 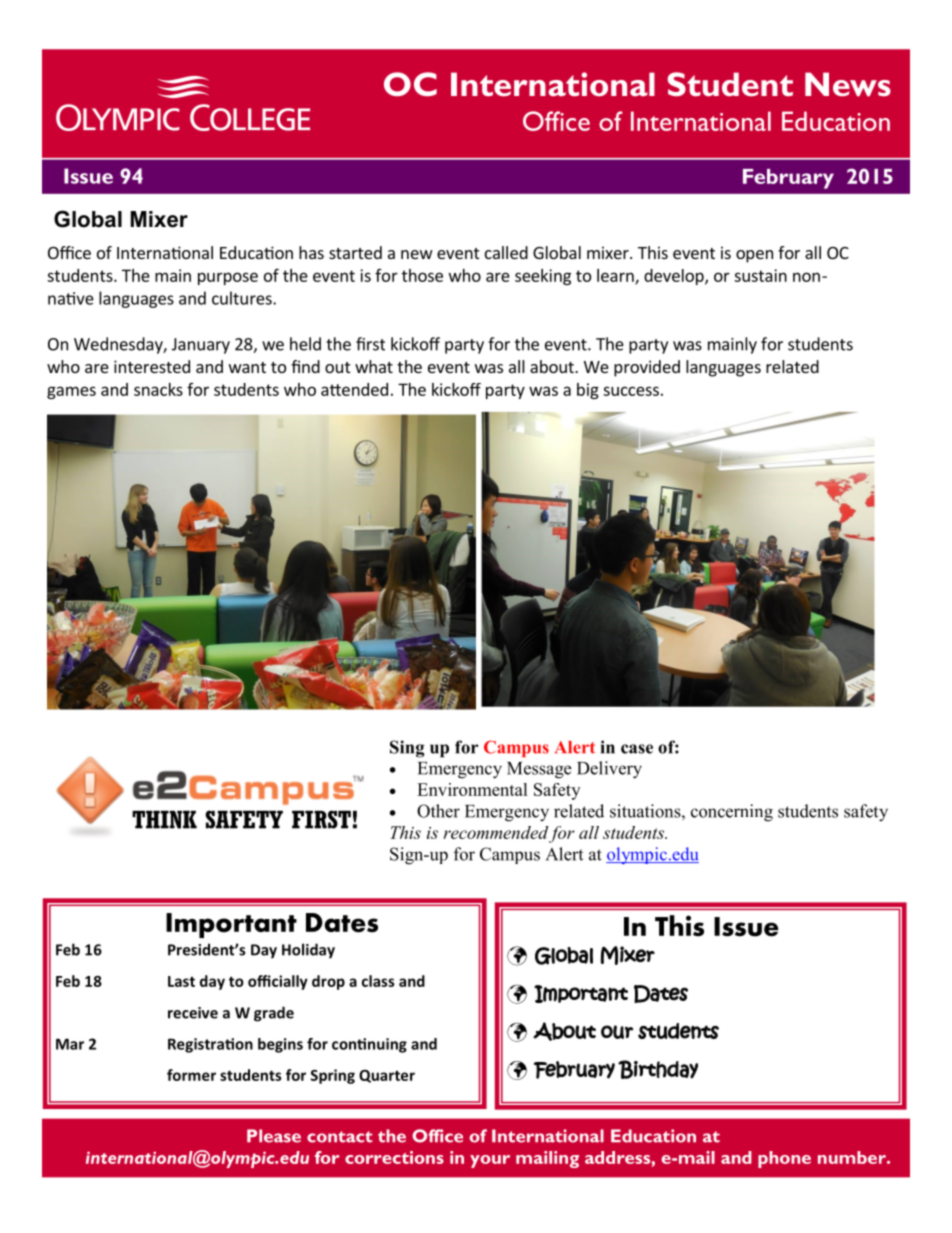 What do you see at coordinates (164, 820) in the image?
I see `THINK` at bounding box center [164, 820].
